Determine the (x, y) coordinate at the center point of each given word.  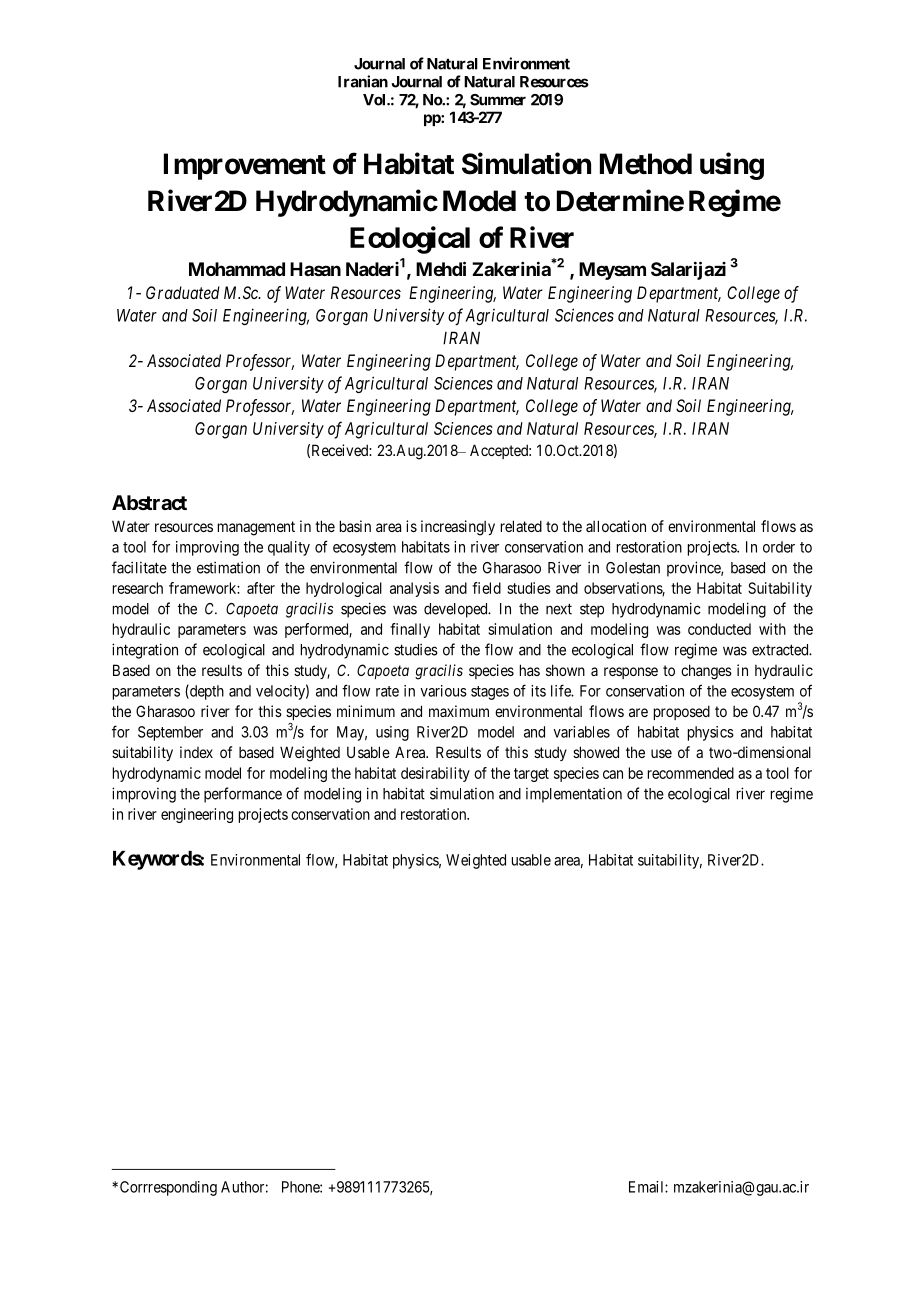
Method (646, 164)
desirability (435, 774)
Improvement (245, 166)
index (196, 752)
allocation (616, 526)
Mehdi (441, 268)
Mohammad (237, 269)
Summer (498, 100)
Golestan (633, 568)
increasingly (458, 528)
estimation (228, 567)
